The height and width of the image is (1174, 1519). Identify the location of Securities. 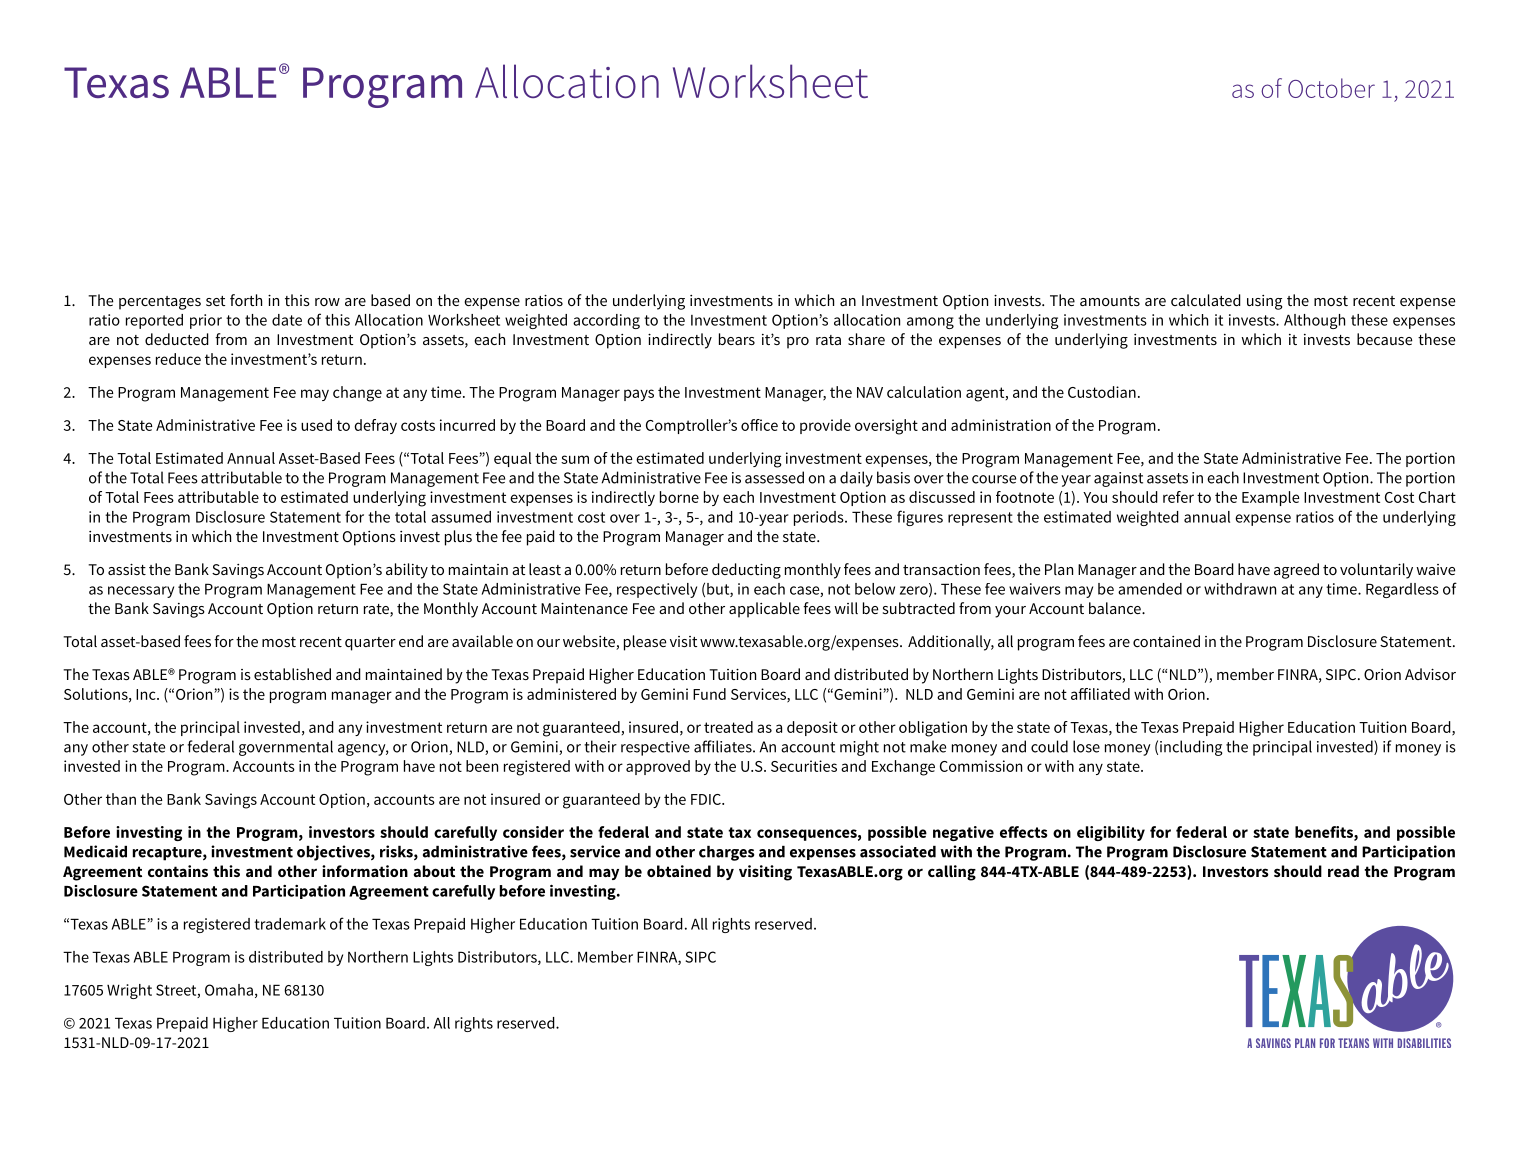
(804, 766).
